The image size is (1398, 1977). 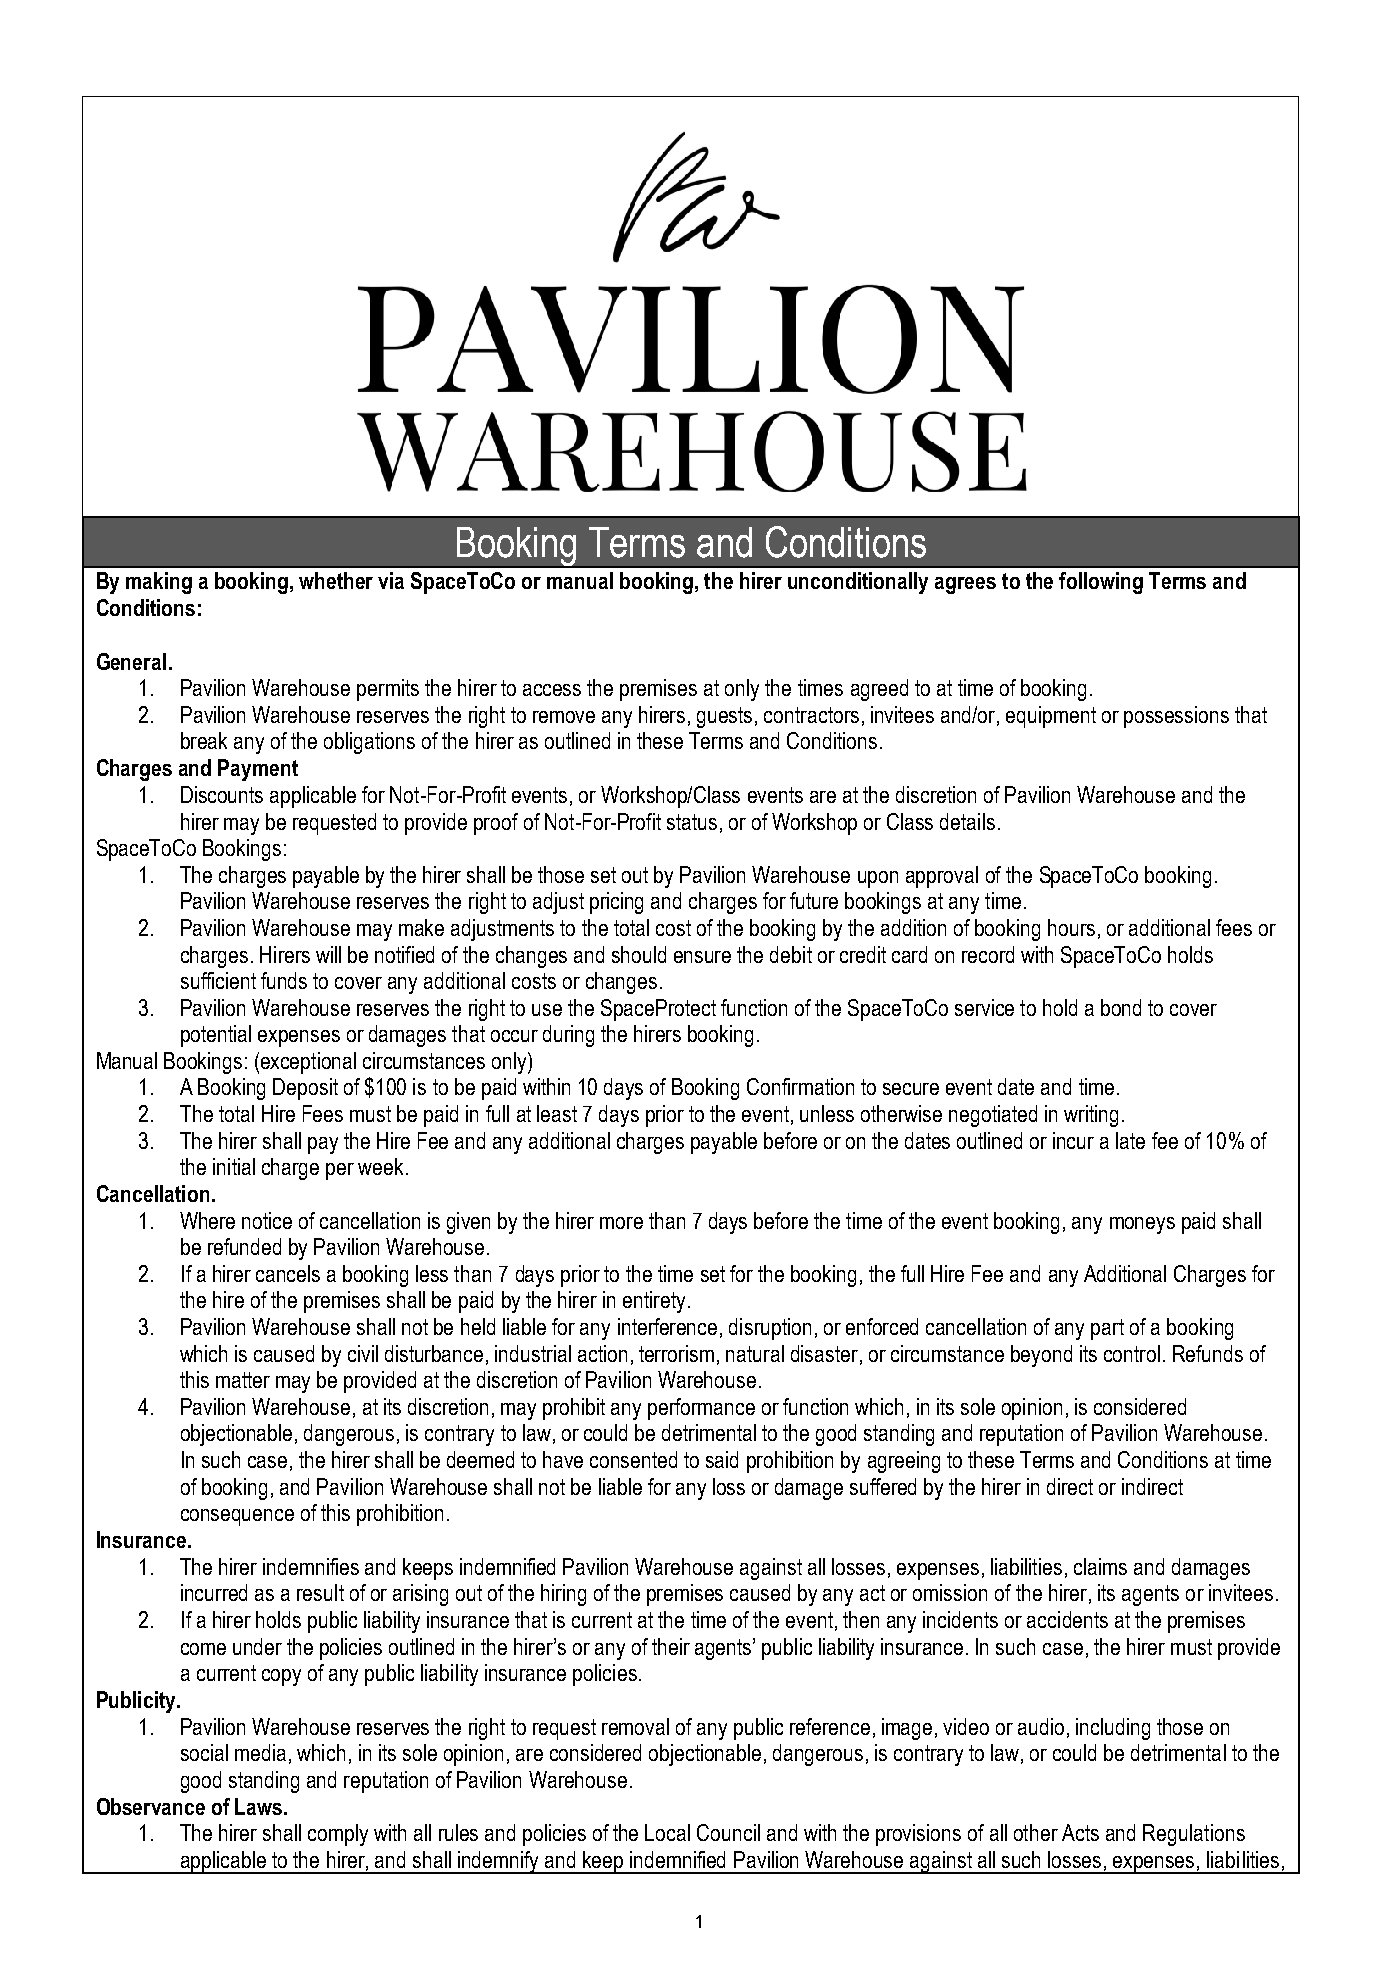 I want to click on potential, so click(x=216, y=1036).
